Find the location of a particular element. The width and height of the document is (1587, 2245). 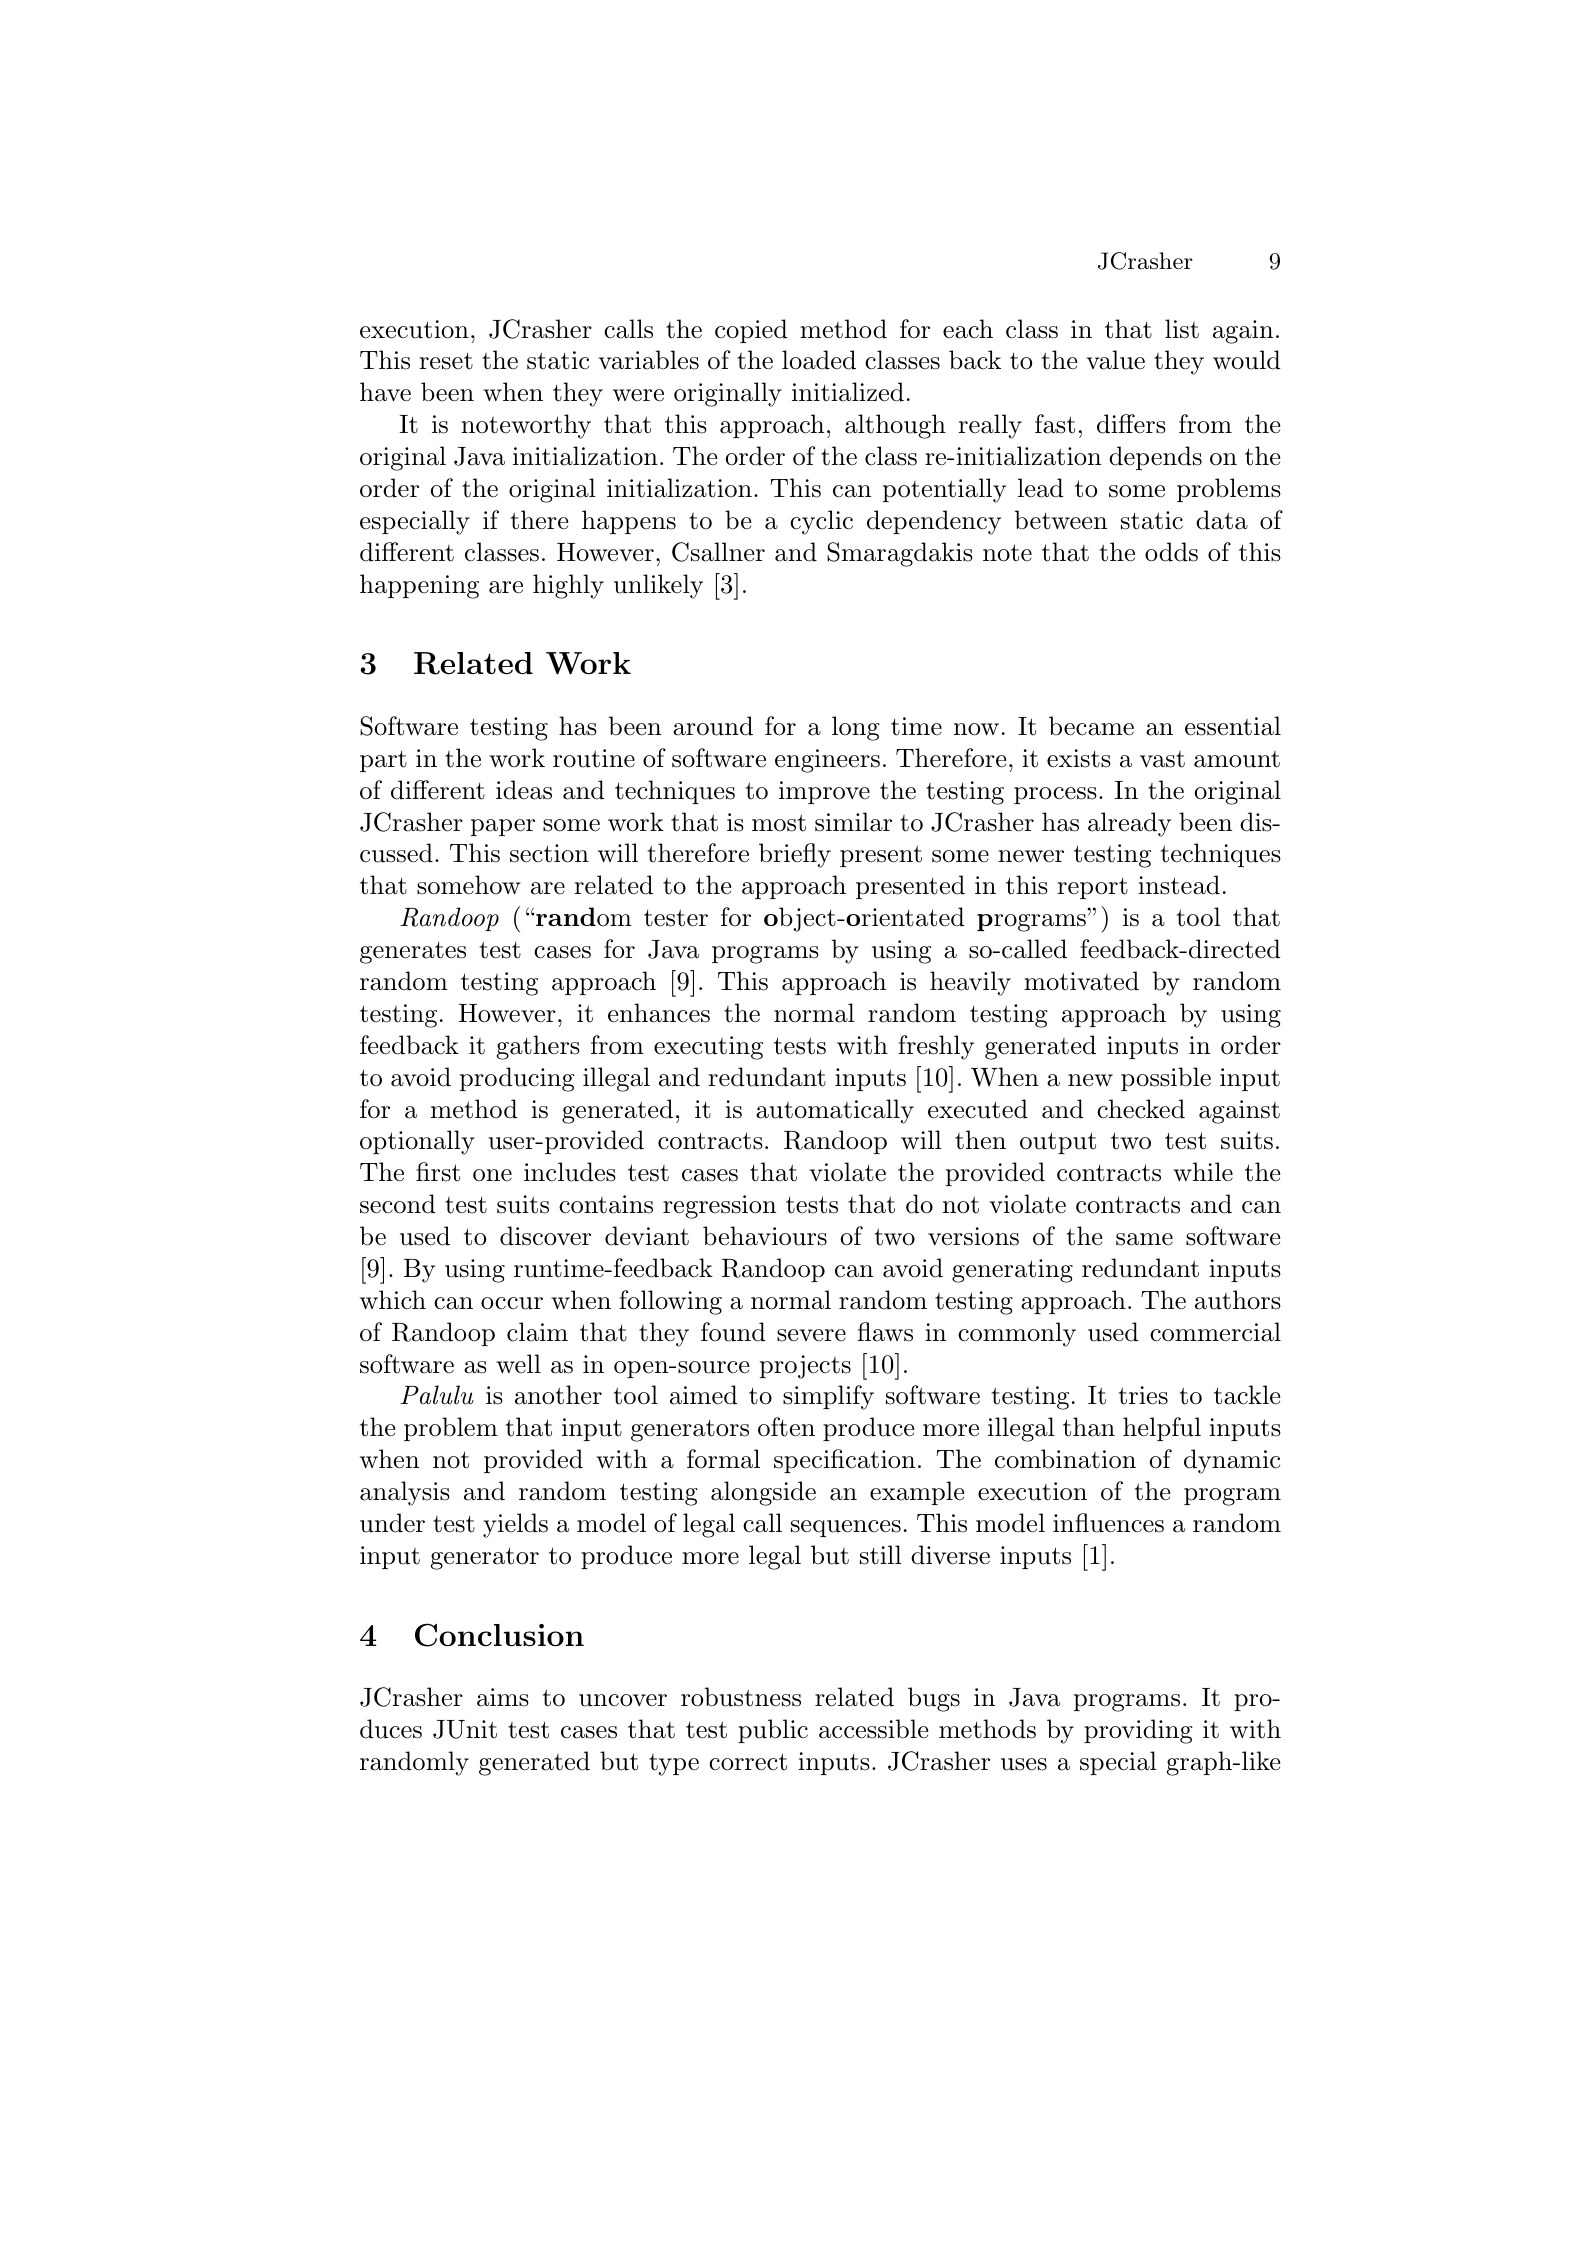

aims is located at coordinates (503, 1697).
